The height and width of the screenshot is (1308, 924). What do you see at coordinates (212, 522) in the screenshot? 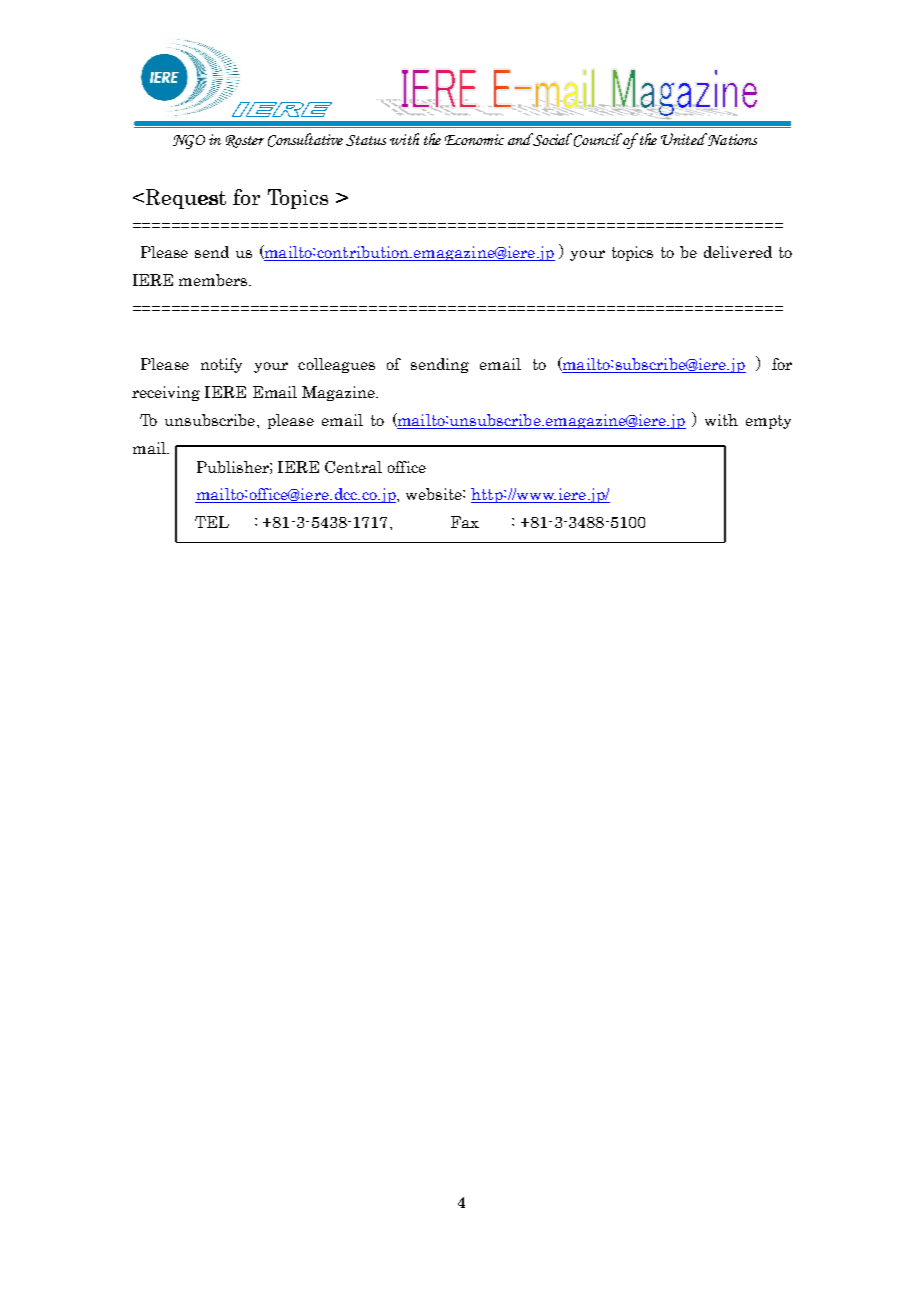
I see `TEL` at bounding box center [212, 522].
